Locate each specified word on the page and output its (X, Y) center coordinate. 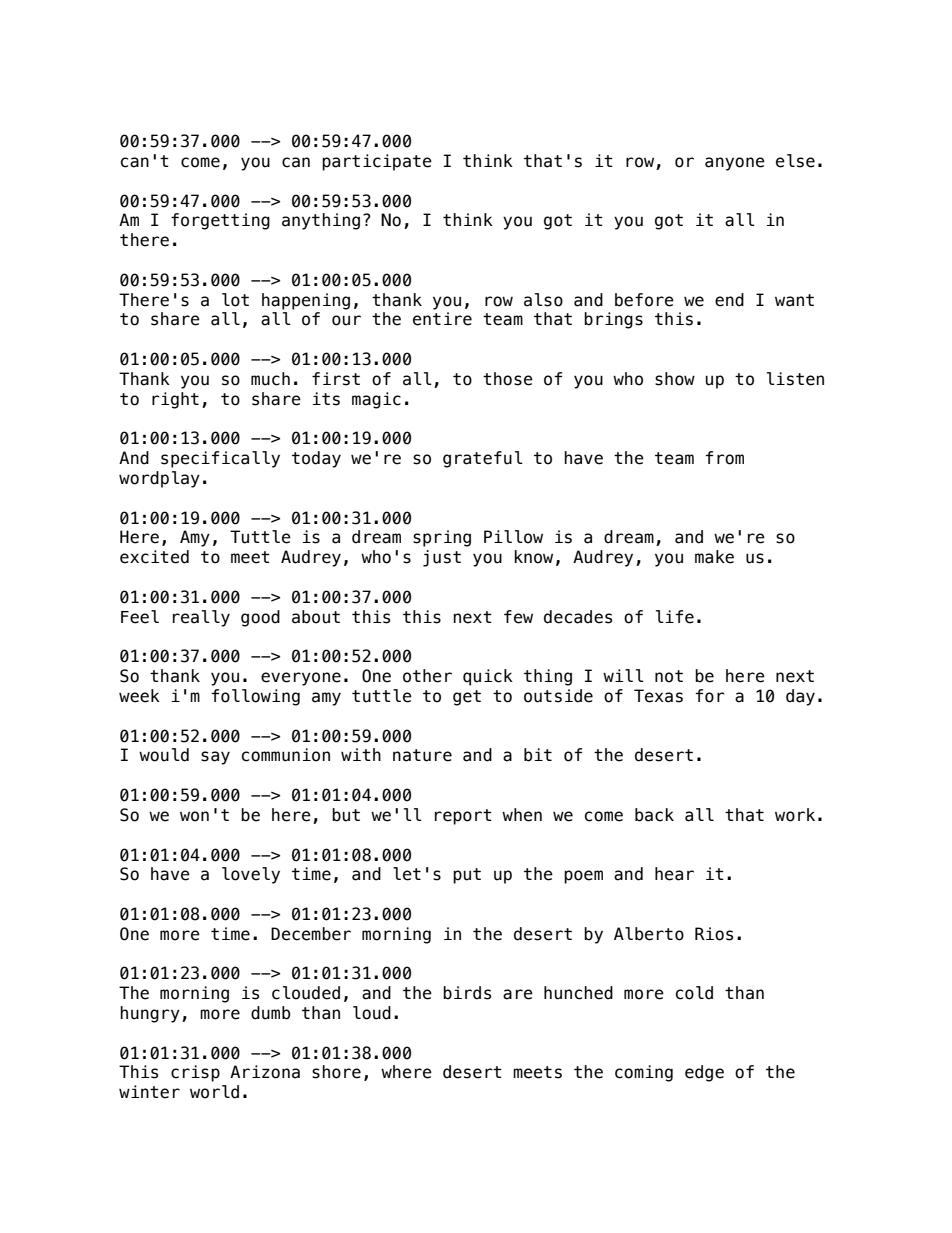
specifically (220, 459)
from (724, 458)
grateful (483, 459)
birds (467, 993)
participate (377, 162)
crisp (195, 1073)
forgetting (220, 221)
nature (422, 755)
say (215, 758)
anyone (735, 164)
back (654, 815)
